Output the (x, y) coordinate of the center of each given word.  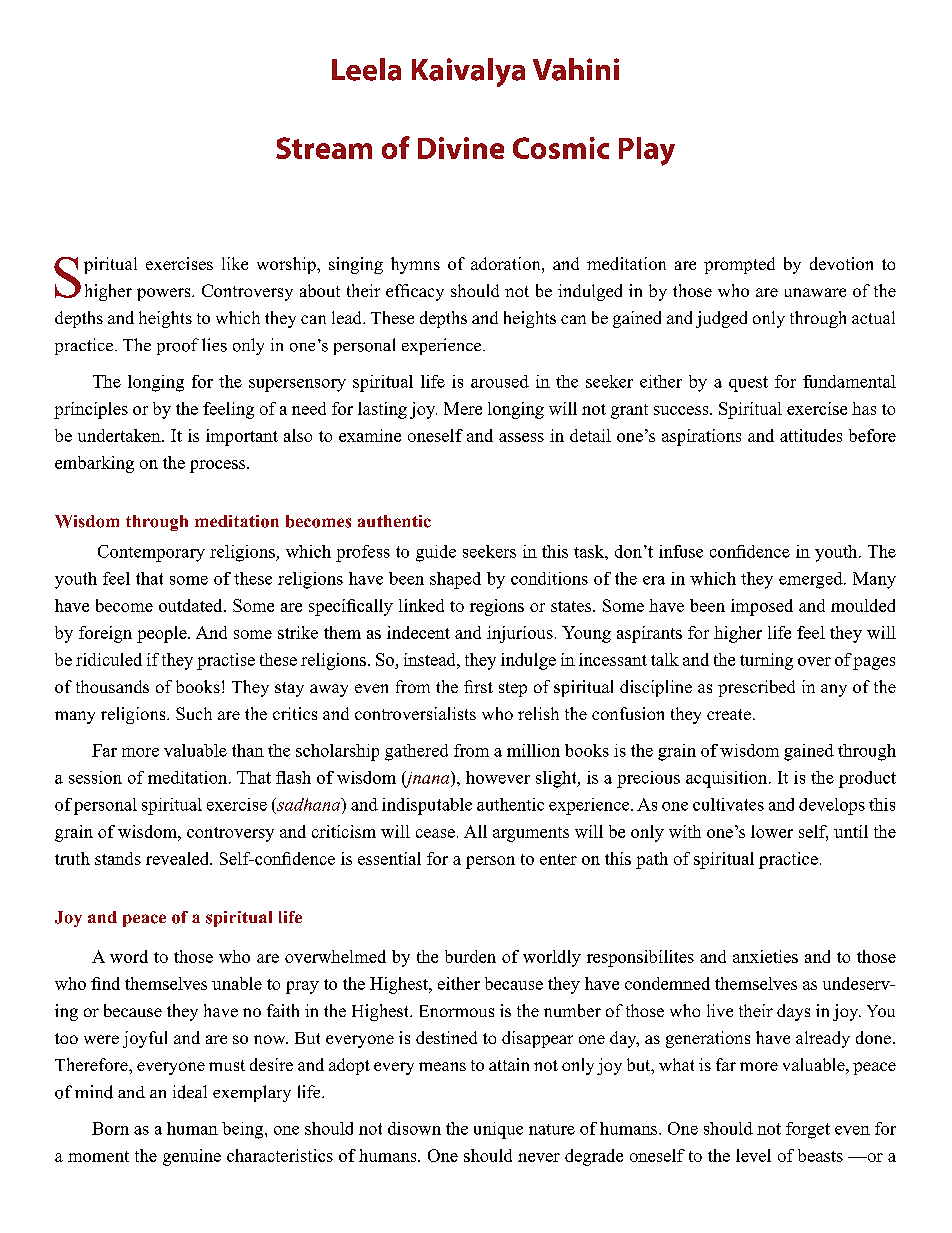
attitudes (811, 435)
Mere (463, 408)
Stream (324, 148)
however (498, 777)
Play (647, 151)
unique (498, 1130)
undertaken (120, 435)
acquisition (728, 779)
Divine (461, 148)
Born (110, 1128)
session (95, 777)
